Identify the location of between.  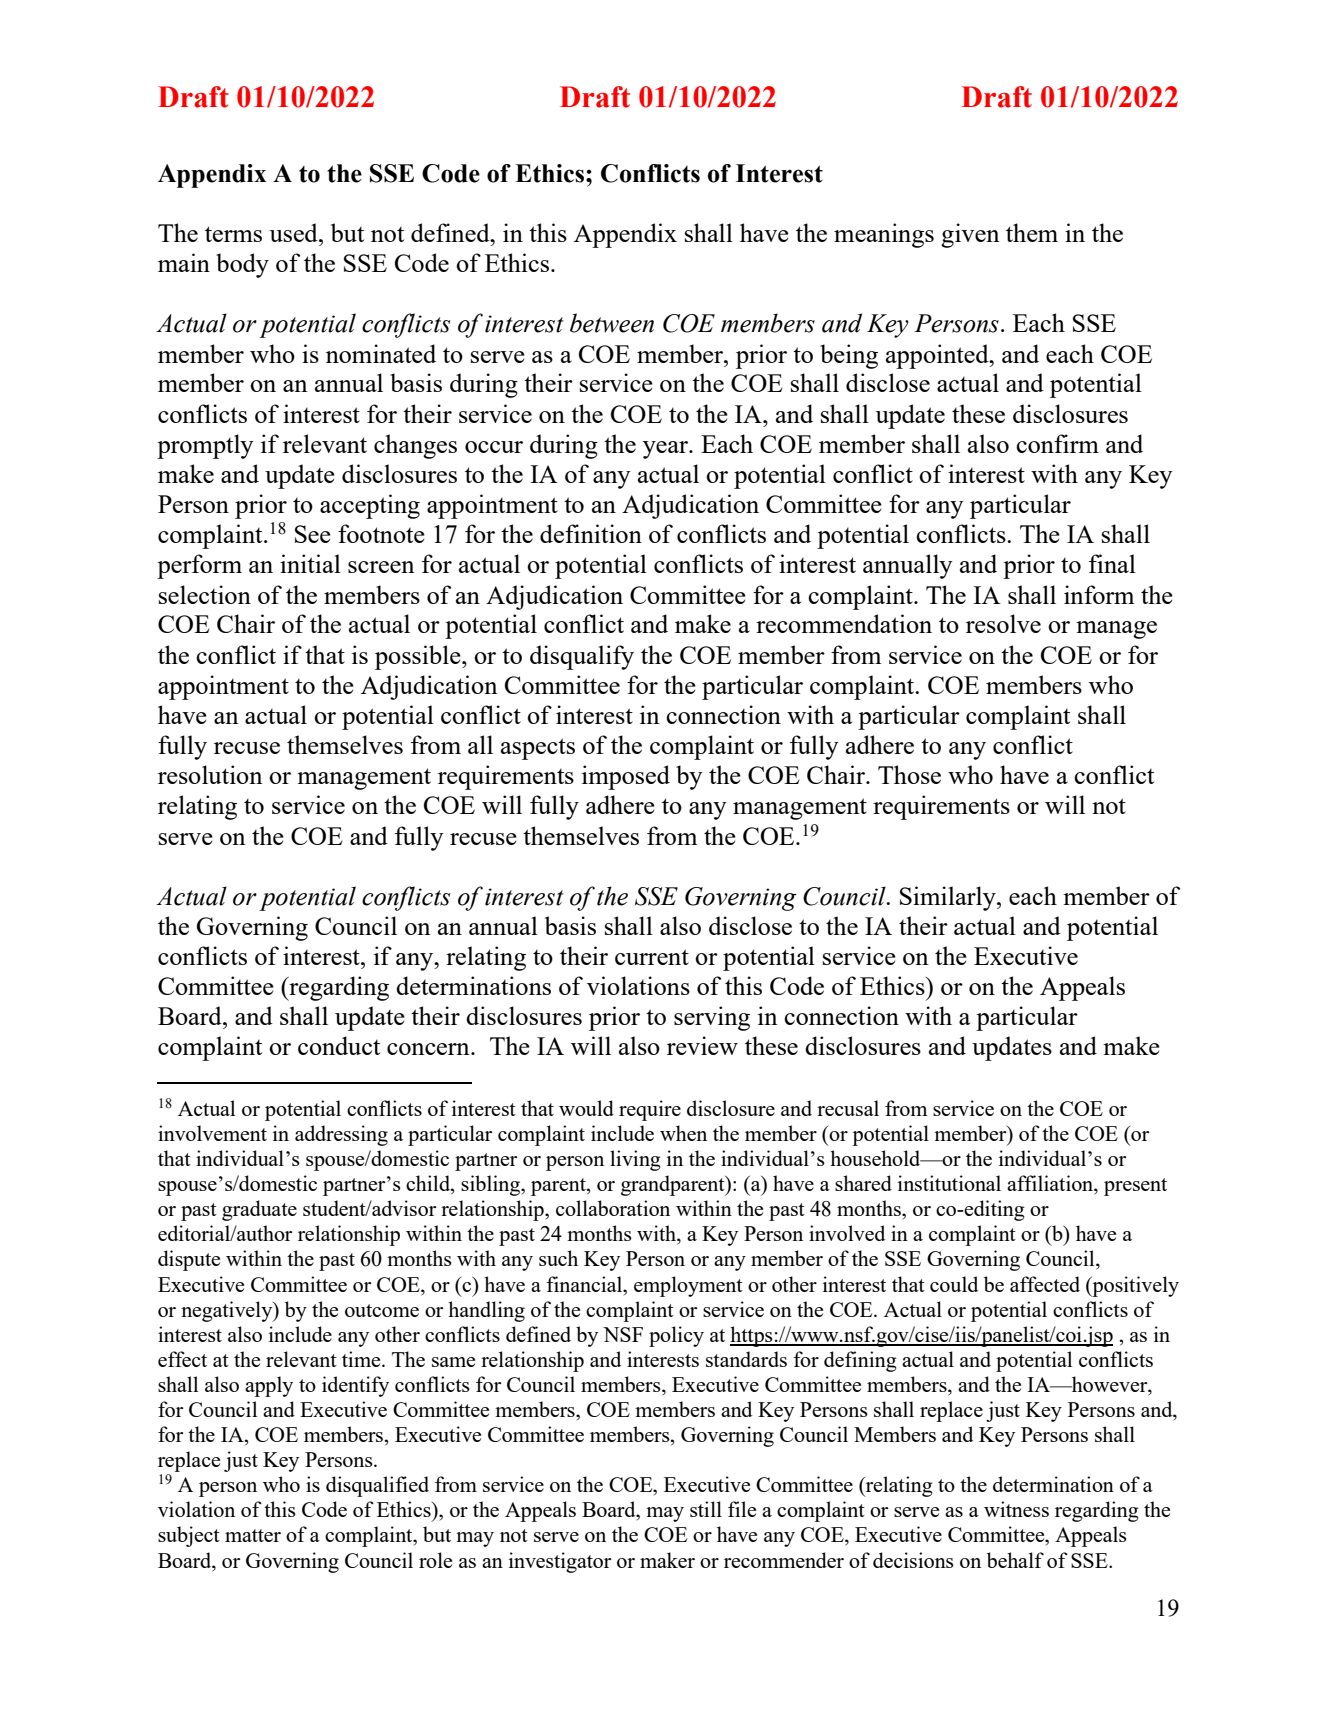
(612, 323).
